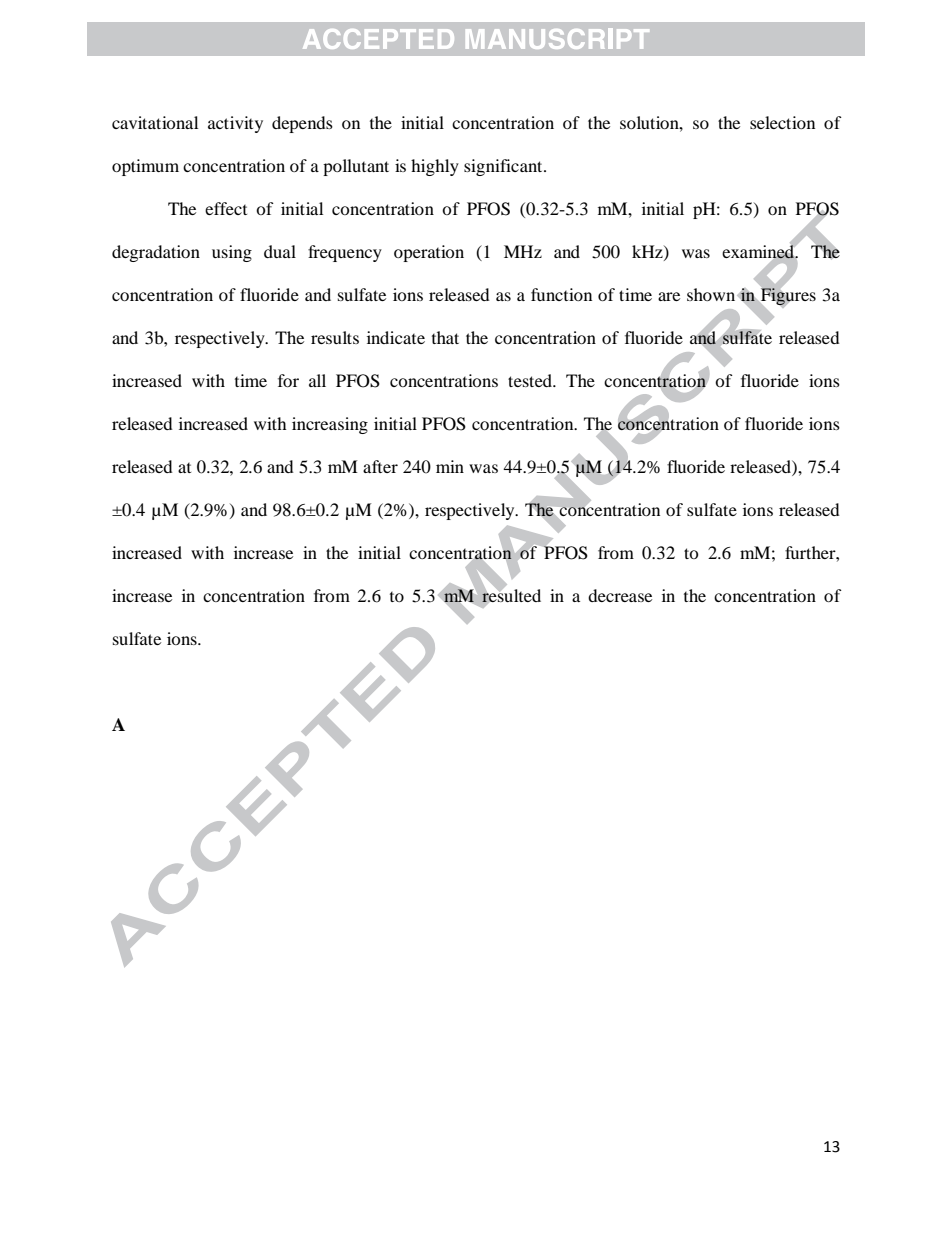 The width and height of the screenshot is (952, 1233). What do you see at coordinates (317, 380) in the screenshot?
I see `all` at bounding box center [317, 380].
